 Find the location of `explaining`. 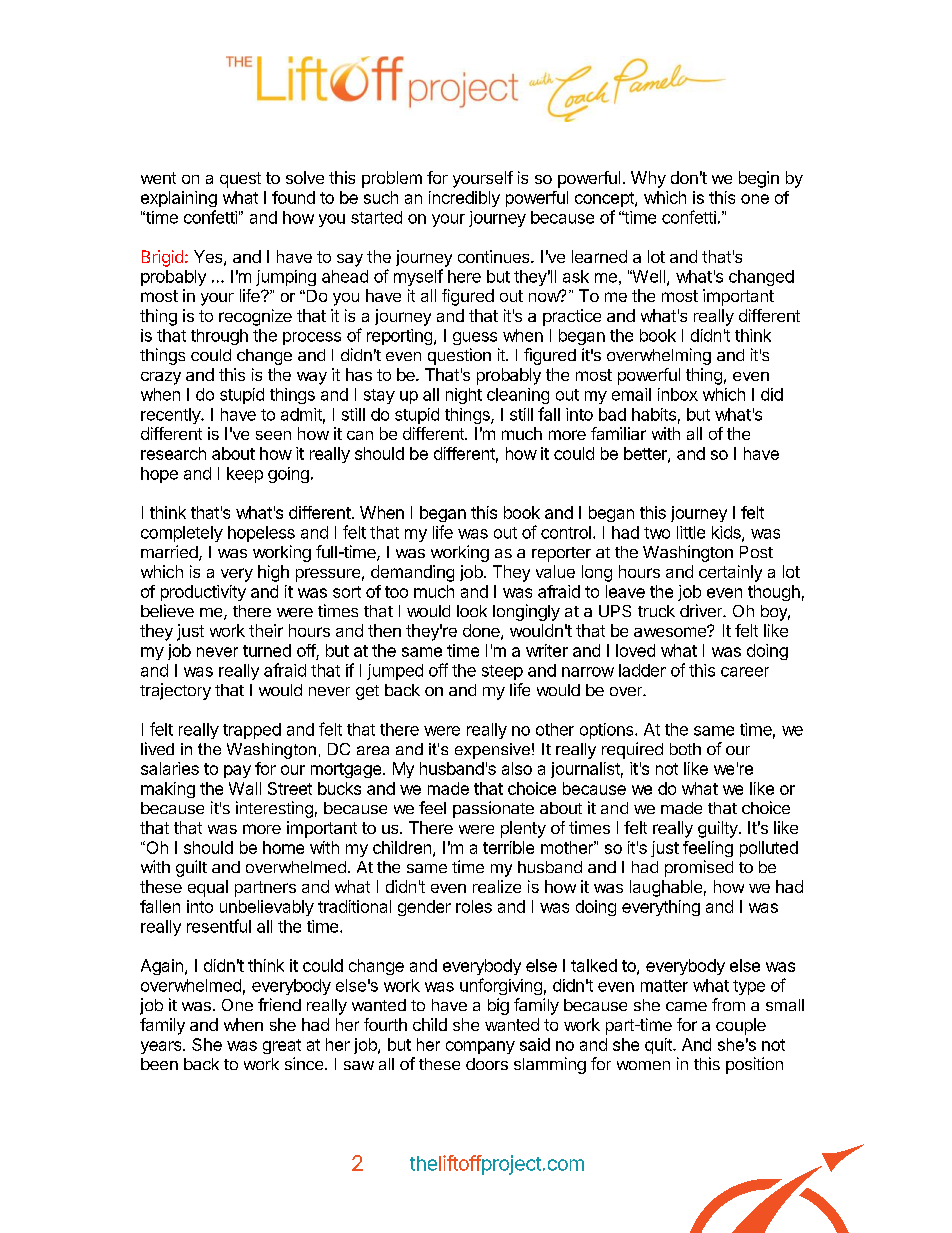

explaining is located at coordinates (179, 199).
